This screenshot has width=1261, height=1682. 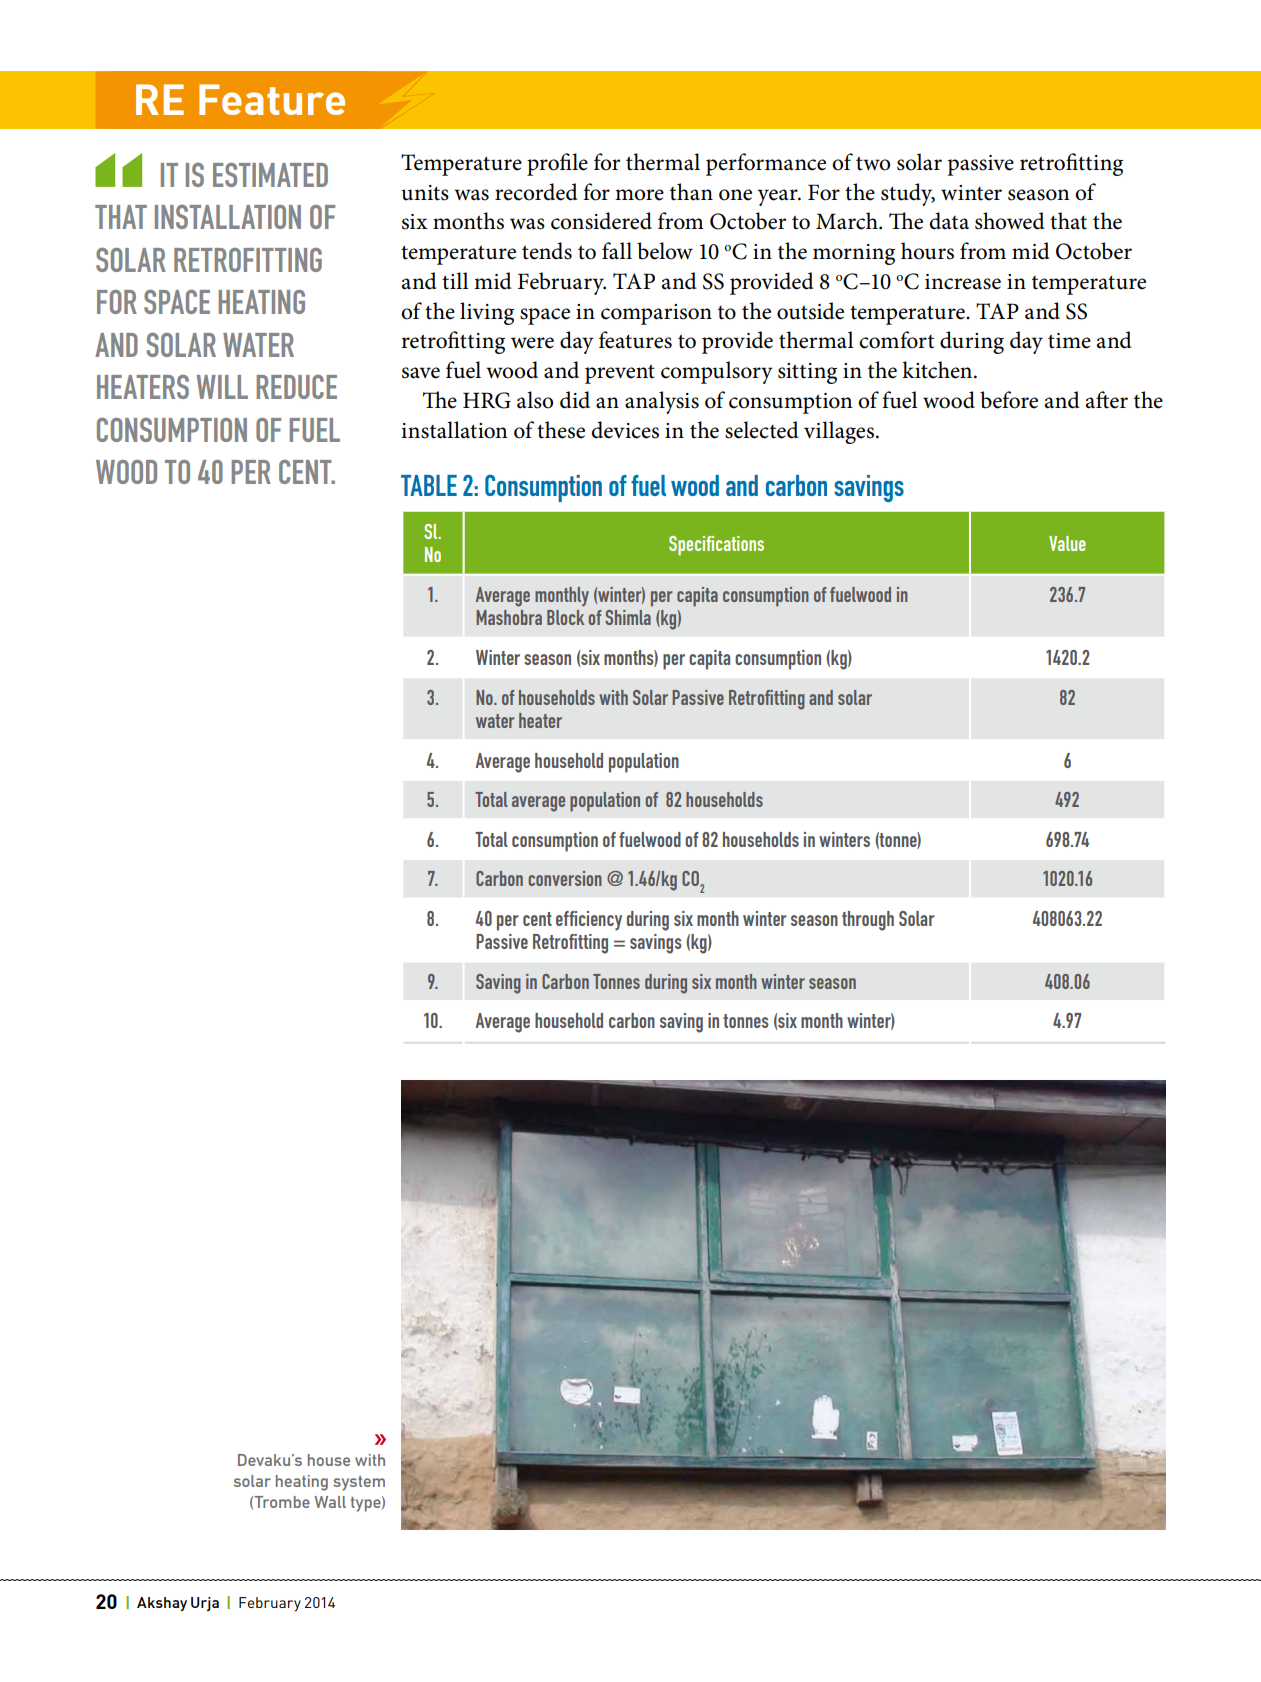 I want to click on through, so click(x=868, y=921).
